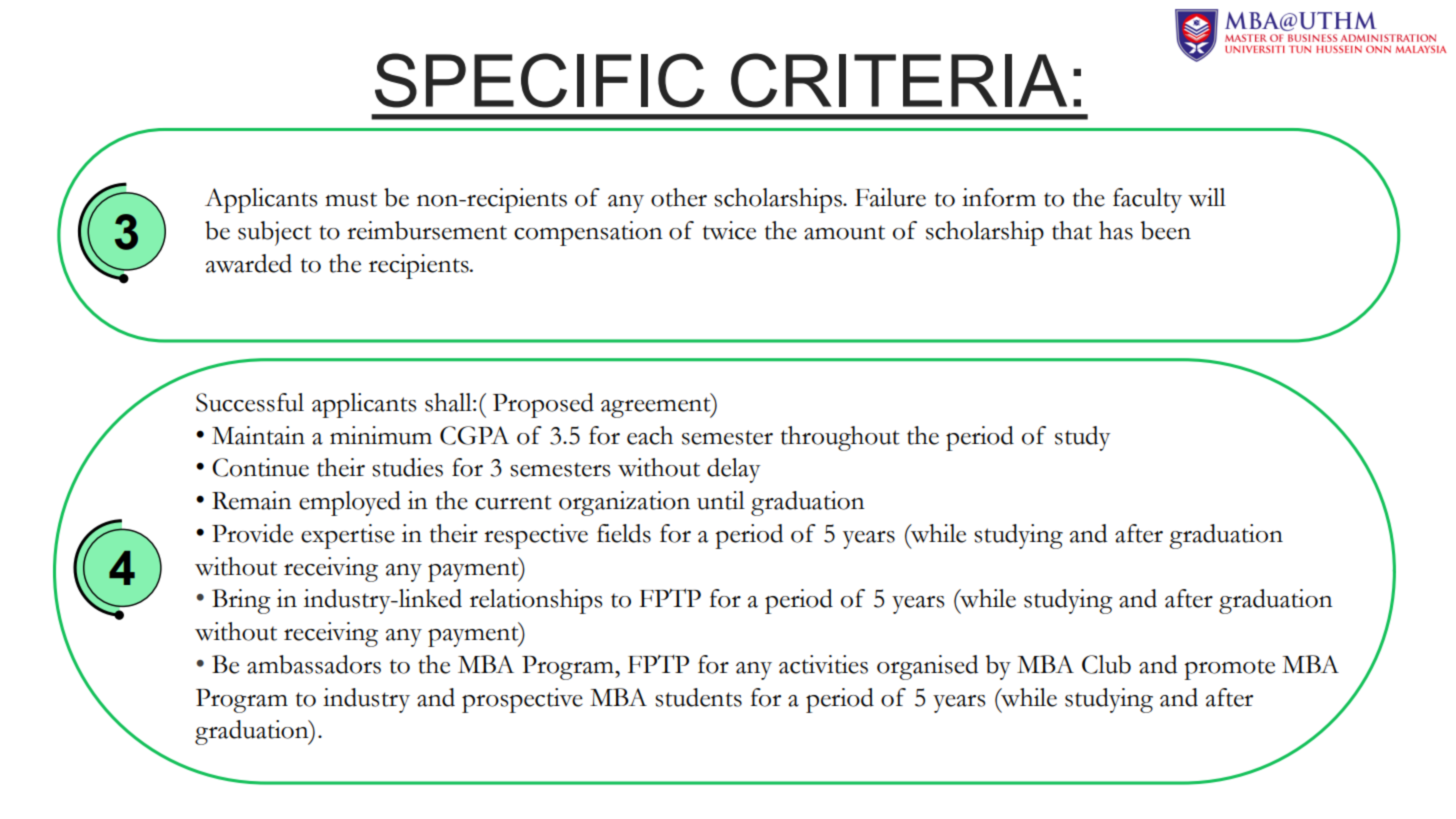 The image size is (1456, 819). Describe the element at coordinates (427, 230) in the document. I see `reimbursement` at that location.
